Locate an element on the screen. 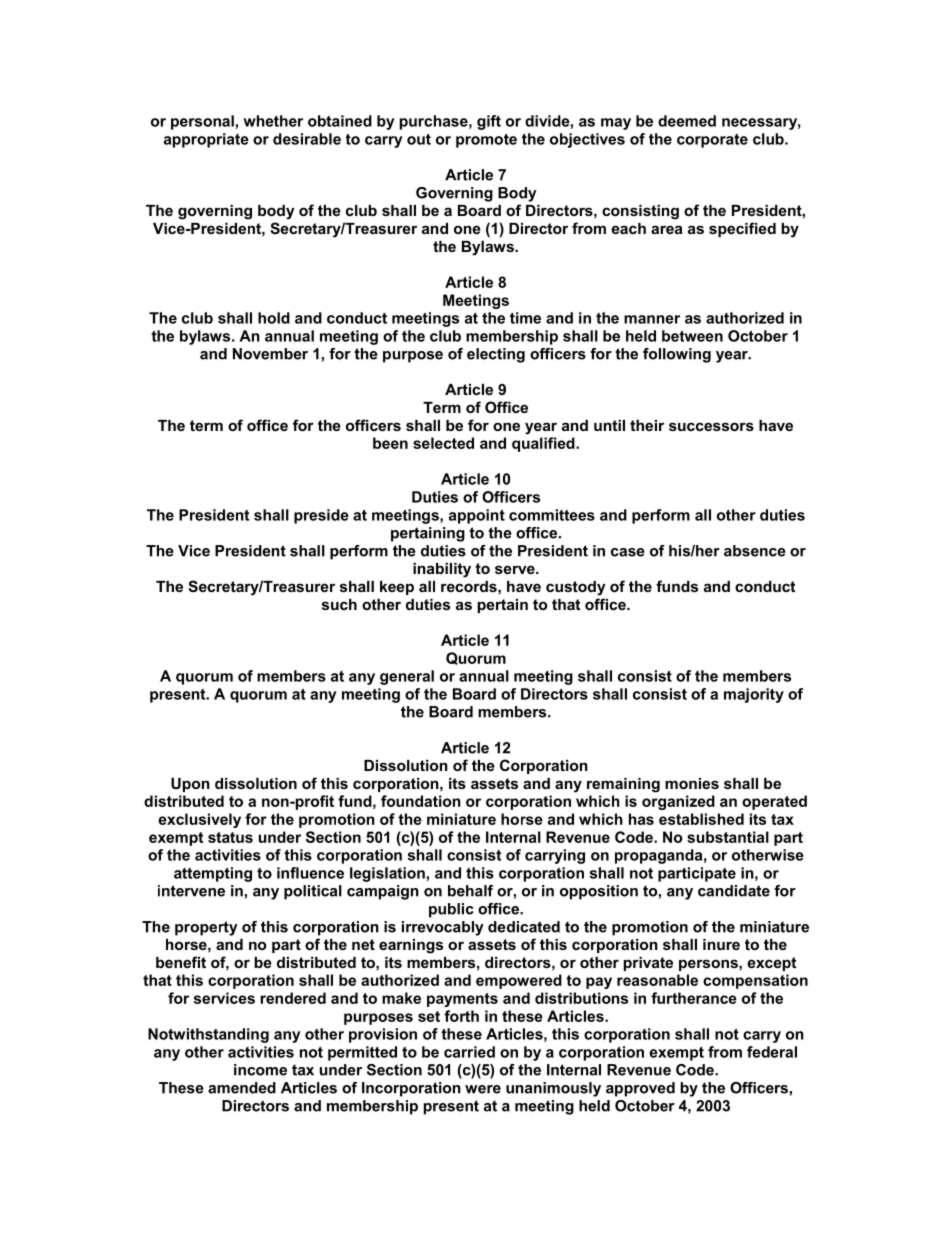  whether is located at coordinates (273, 121).
